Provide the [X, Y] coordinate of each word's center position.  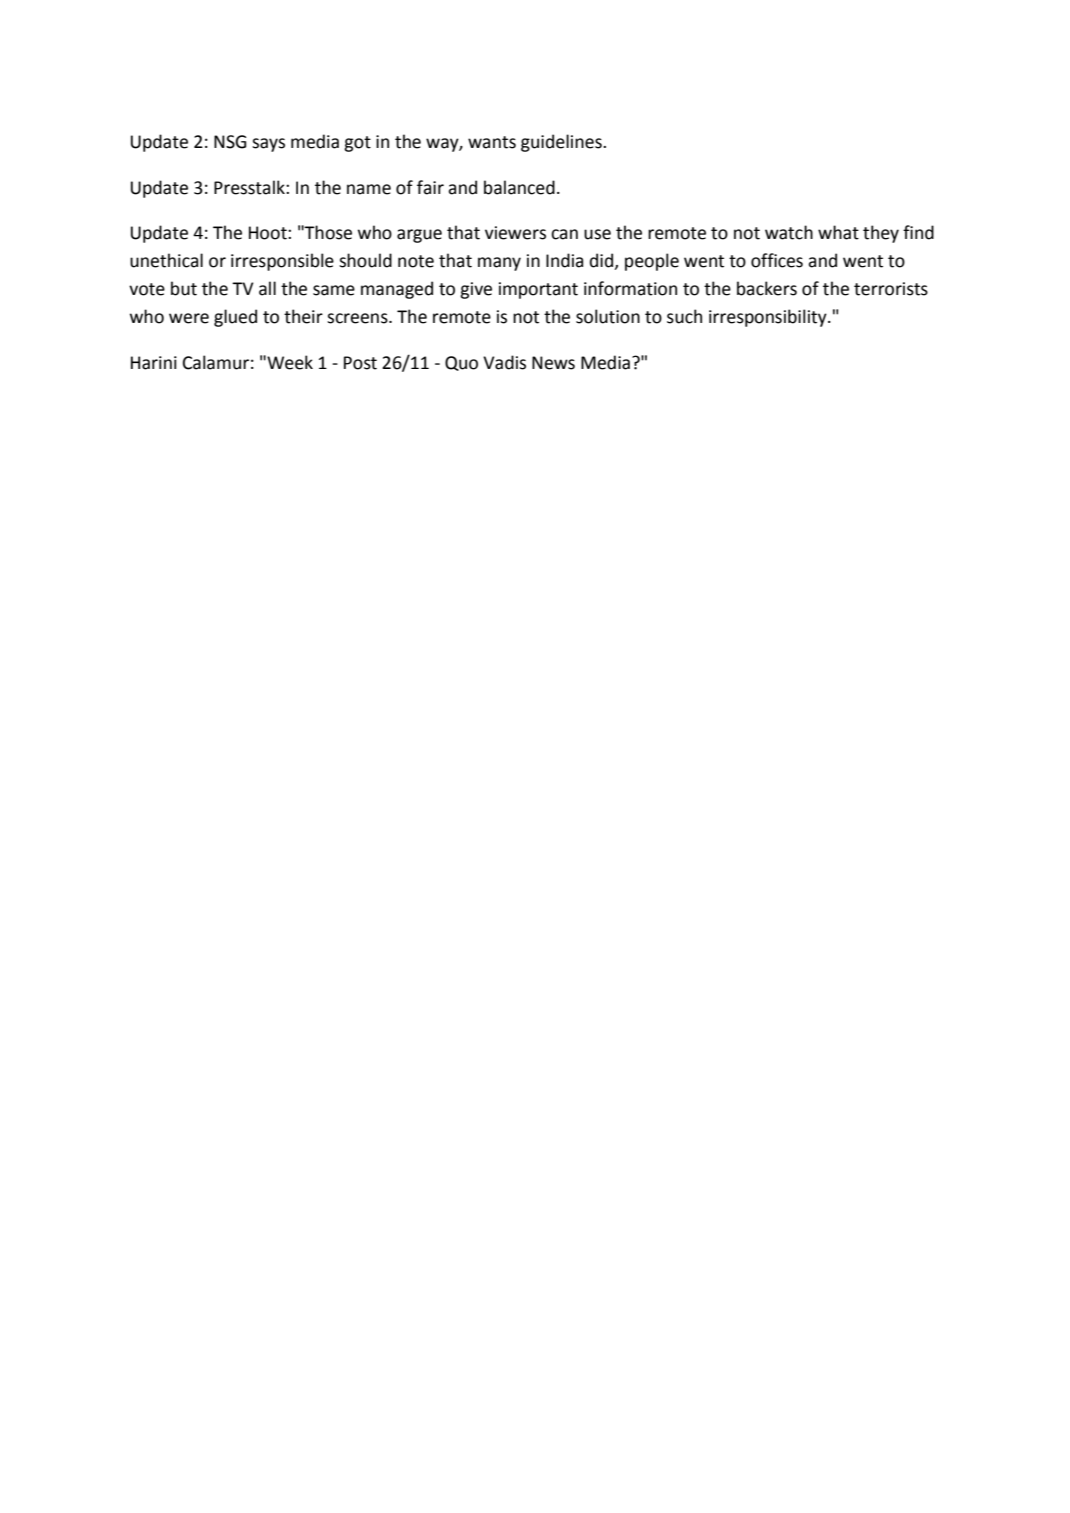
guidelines [562, 143]
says [268, 145]
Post [360, 363]
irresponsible [282, 262]
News [553, 363]
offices [777, 260]
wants [492, 142]
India [564, 260]
